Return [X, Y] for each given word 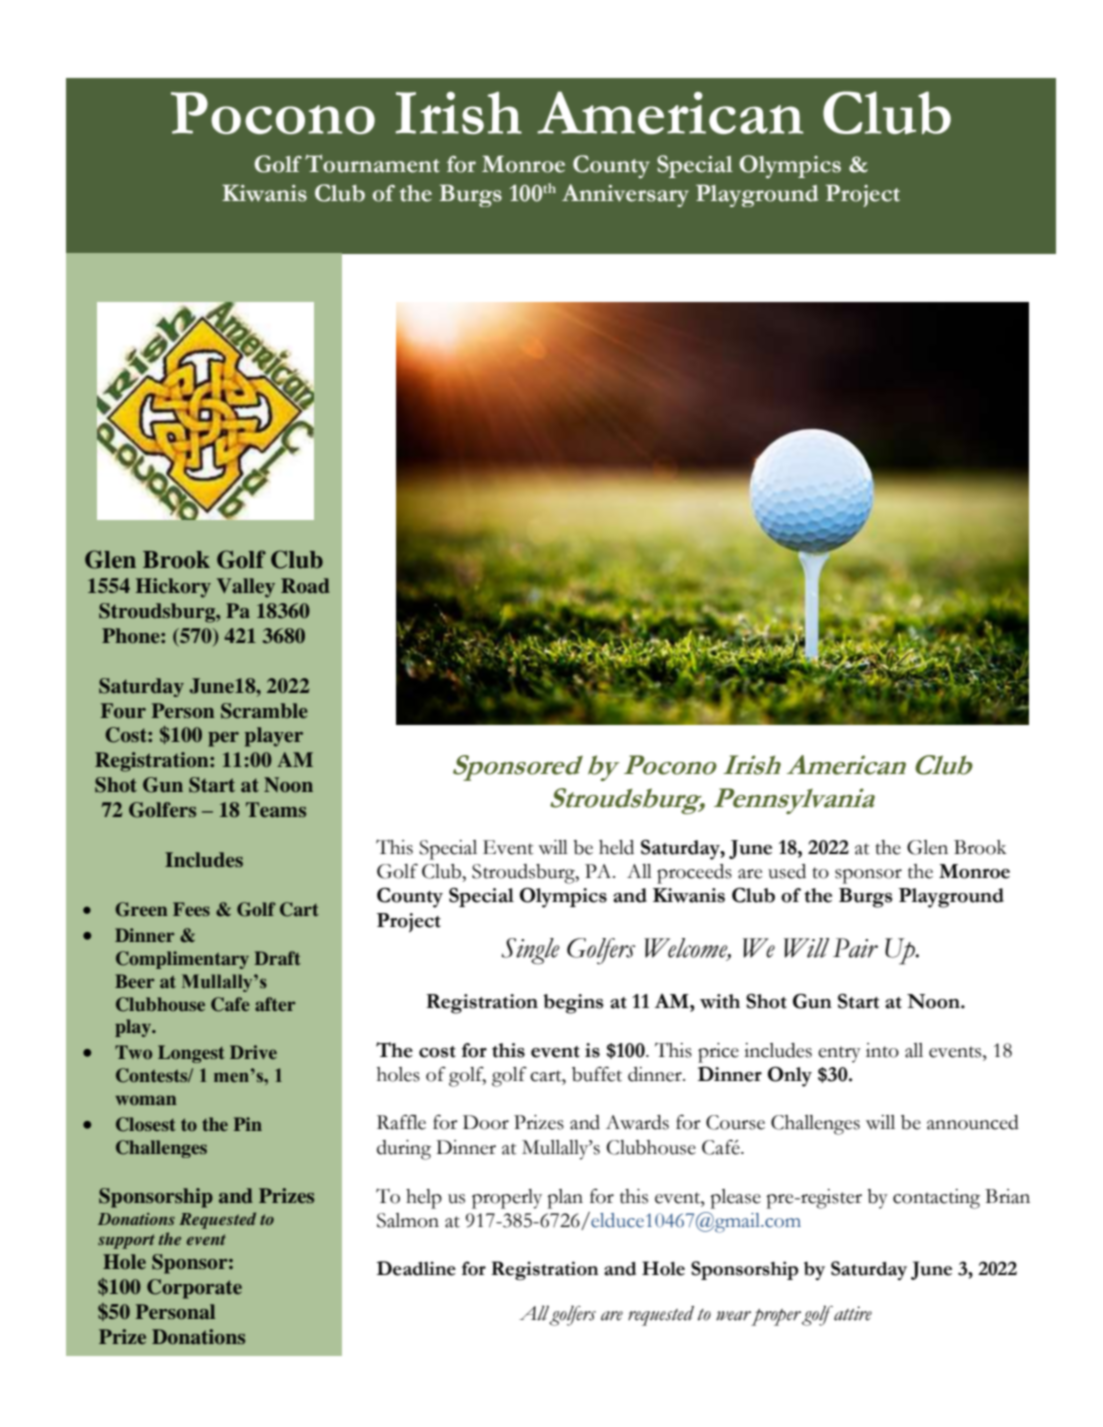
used [787, 871]
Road [305, 586]
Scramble [264, 711]
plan [565, 1199]
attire [853, 1313]
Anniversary [625, 195]
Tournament [372, 163]
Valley [246, 588]
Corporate [194, 1289]
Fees [191, 909]
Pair [855, 948]
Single [530, 951]
